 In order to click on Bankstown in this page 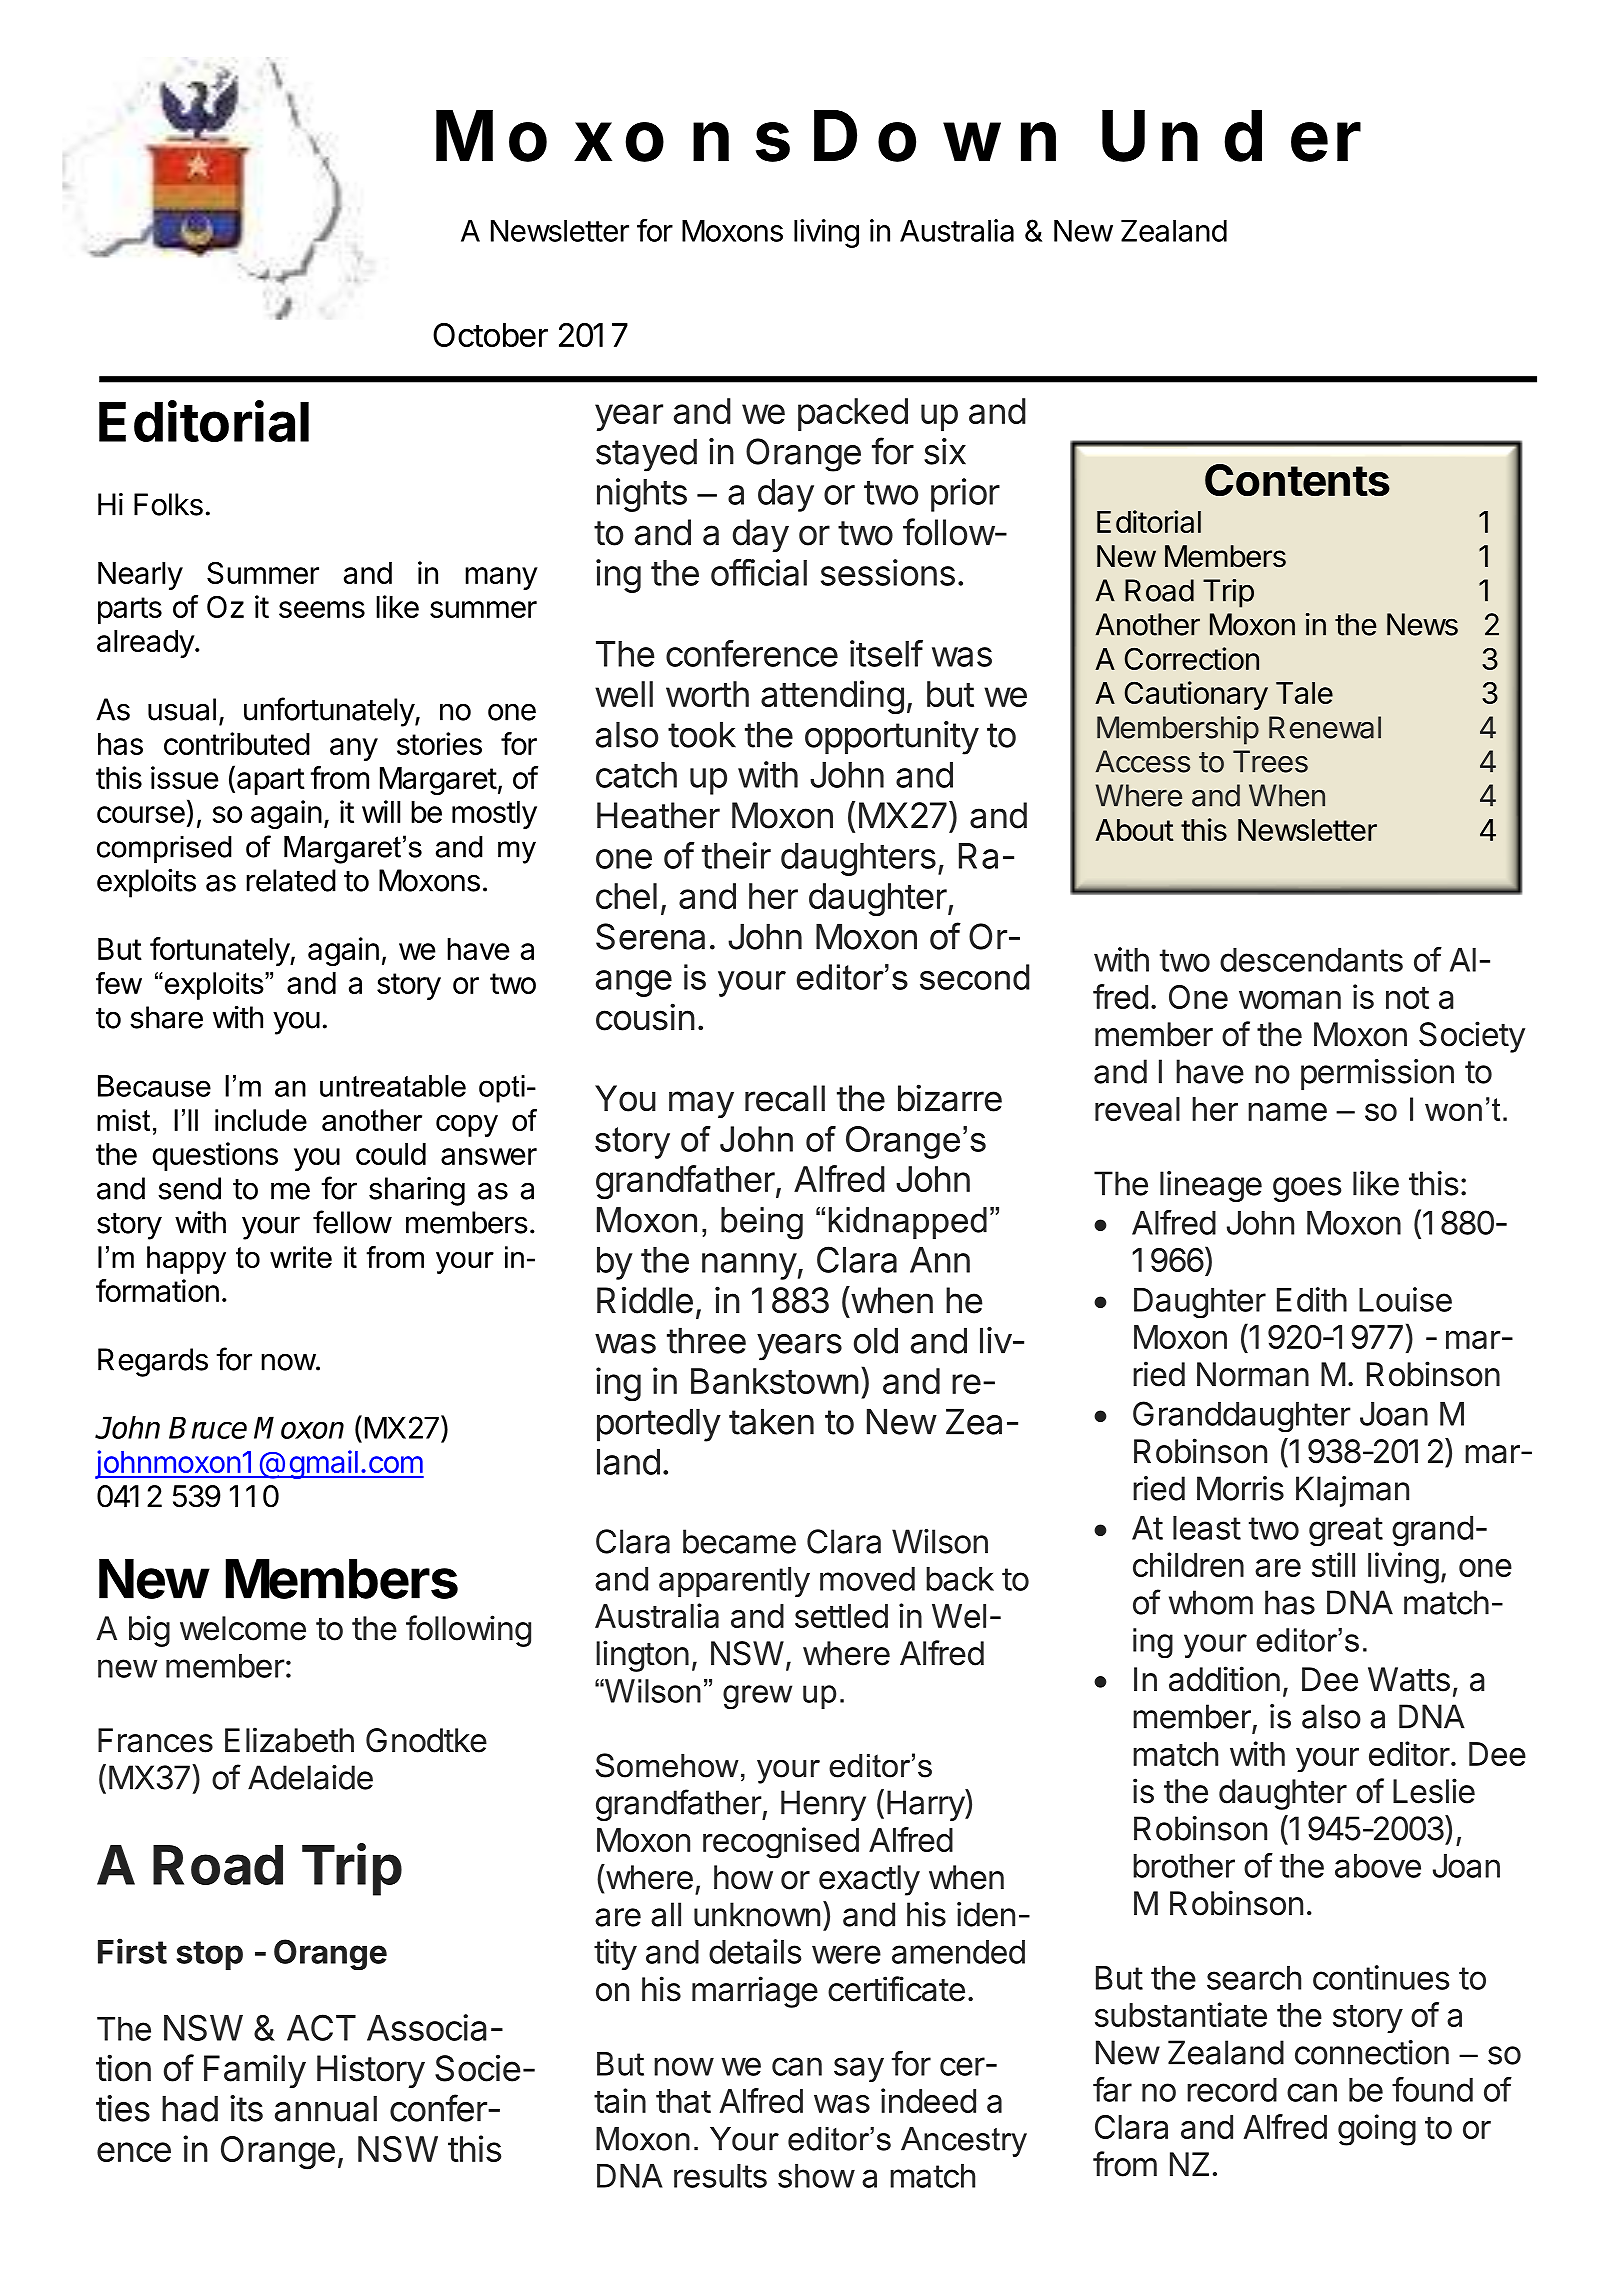, I will do `click(775, 1381)`.
